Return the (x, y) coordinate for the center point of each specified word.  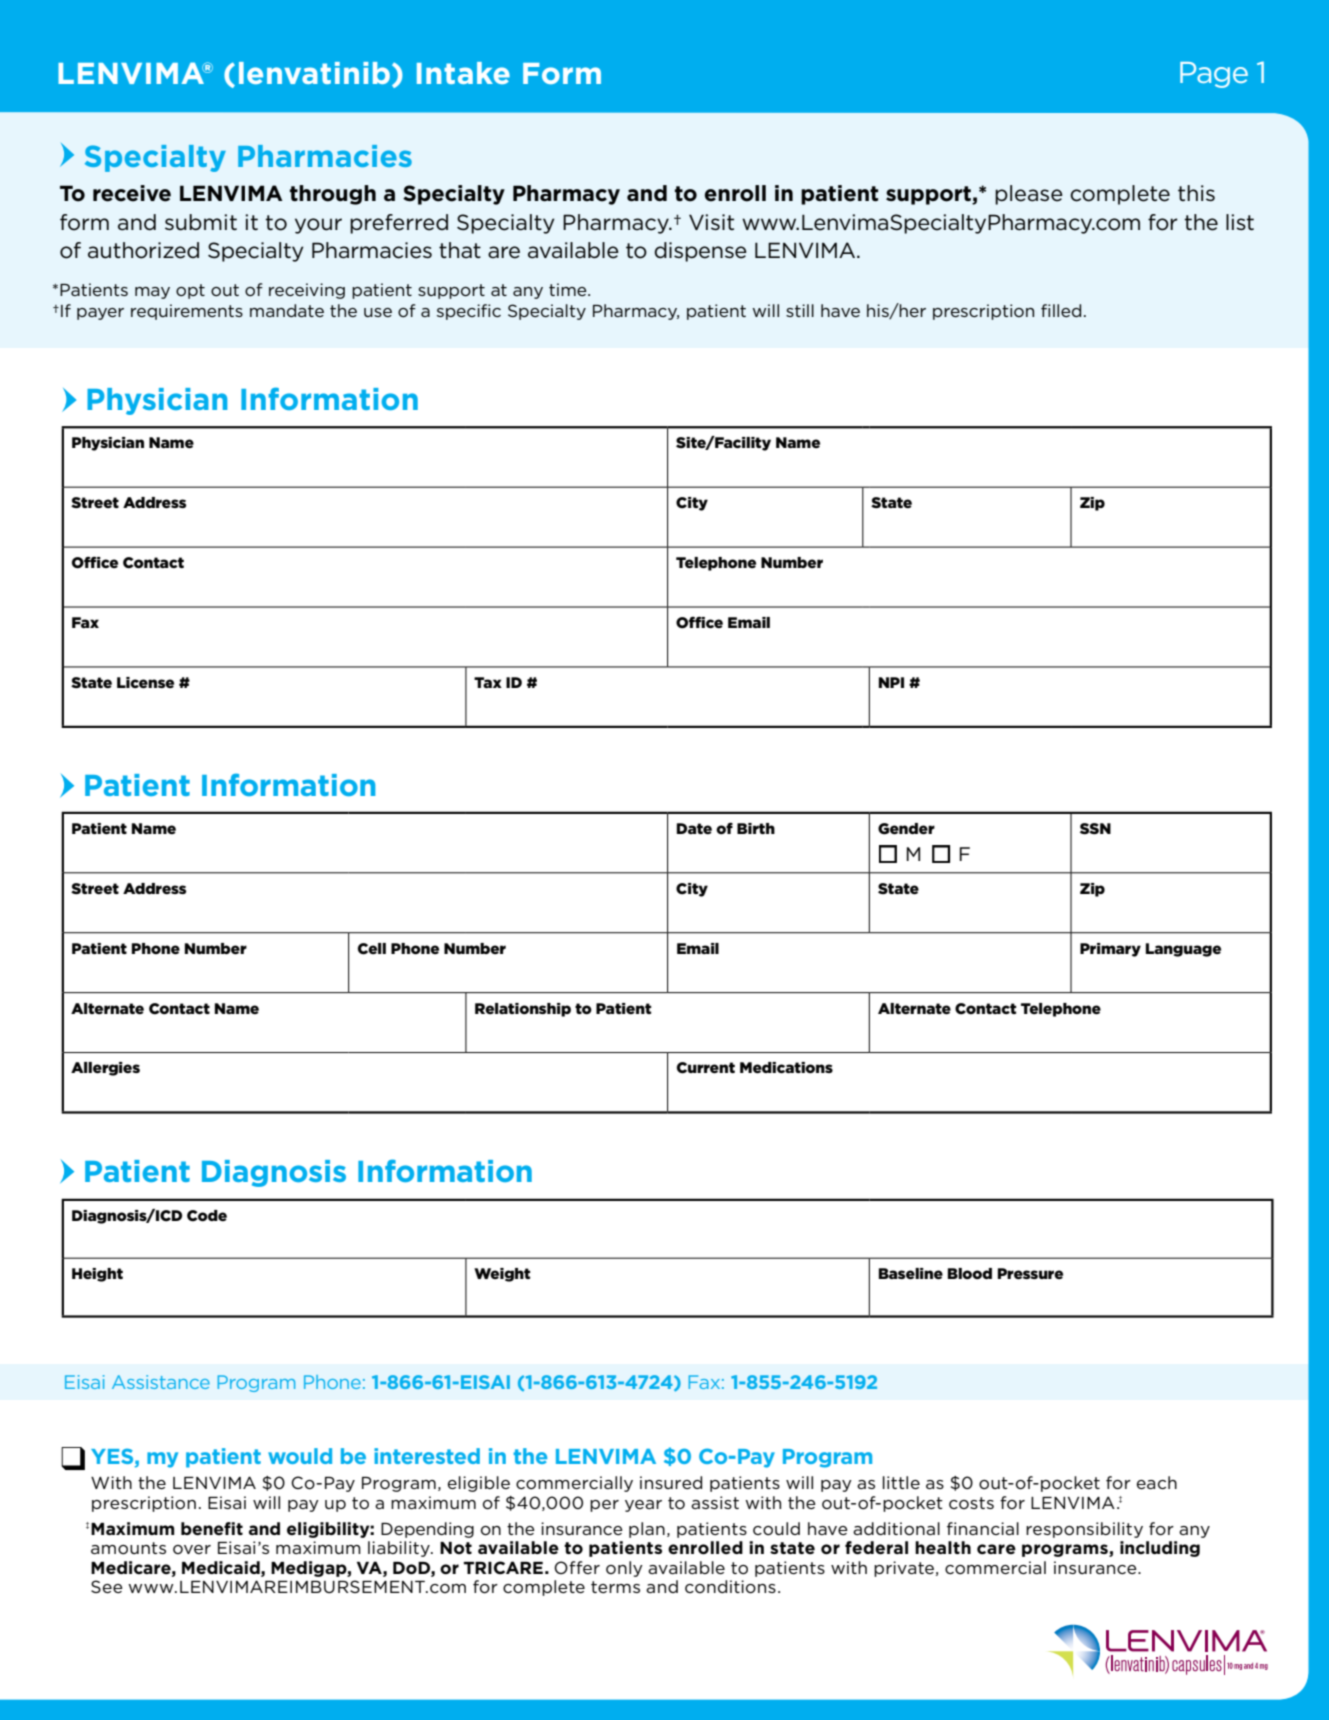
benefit (212, 1529)
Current (706, 1068)
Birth (756, 828)
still (800, 310)
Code (207, 1216)
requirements (187, 312)
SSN (1095, 828)
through (333, 195)
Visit (711, 222)
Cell (372, 949)
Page (1214, 75)
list (1240, 222)
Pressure (1030, 1274)
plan (647, 1530)
